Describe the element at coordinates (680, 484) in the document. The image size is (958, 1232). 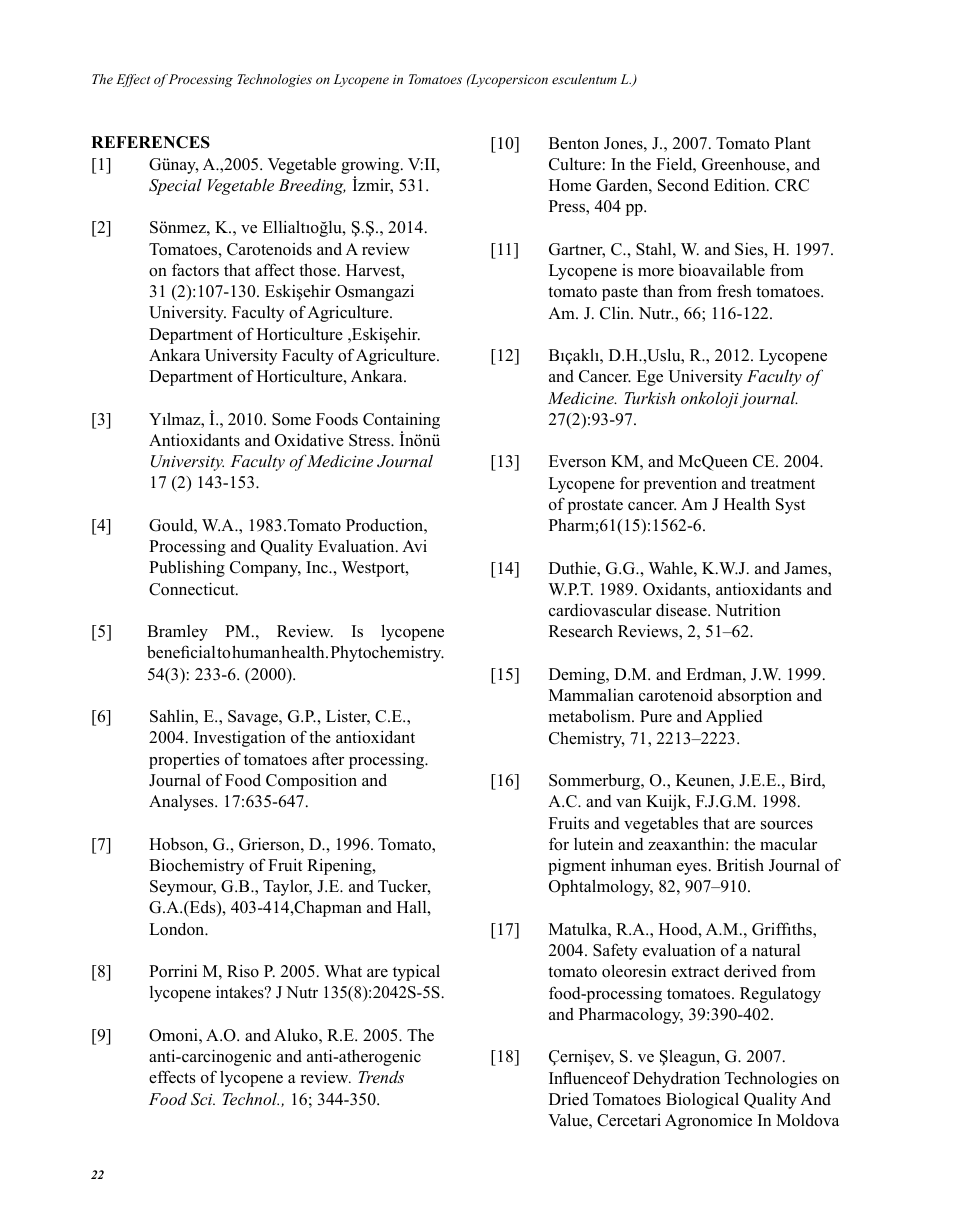
I see `prevention` at that location.
